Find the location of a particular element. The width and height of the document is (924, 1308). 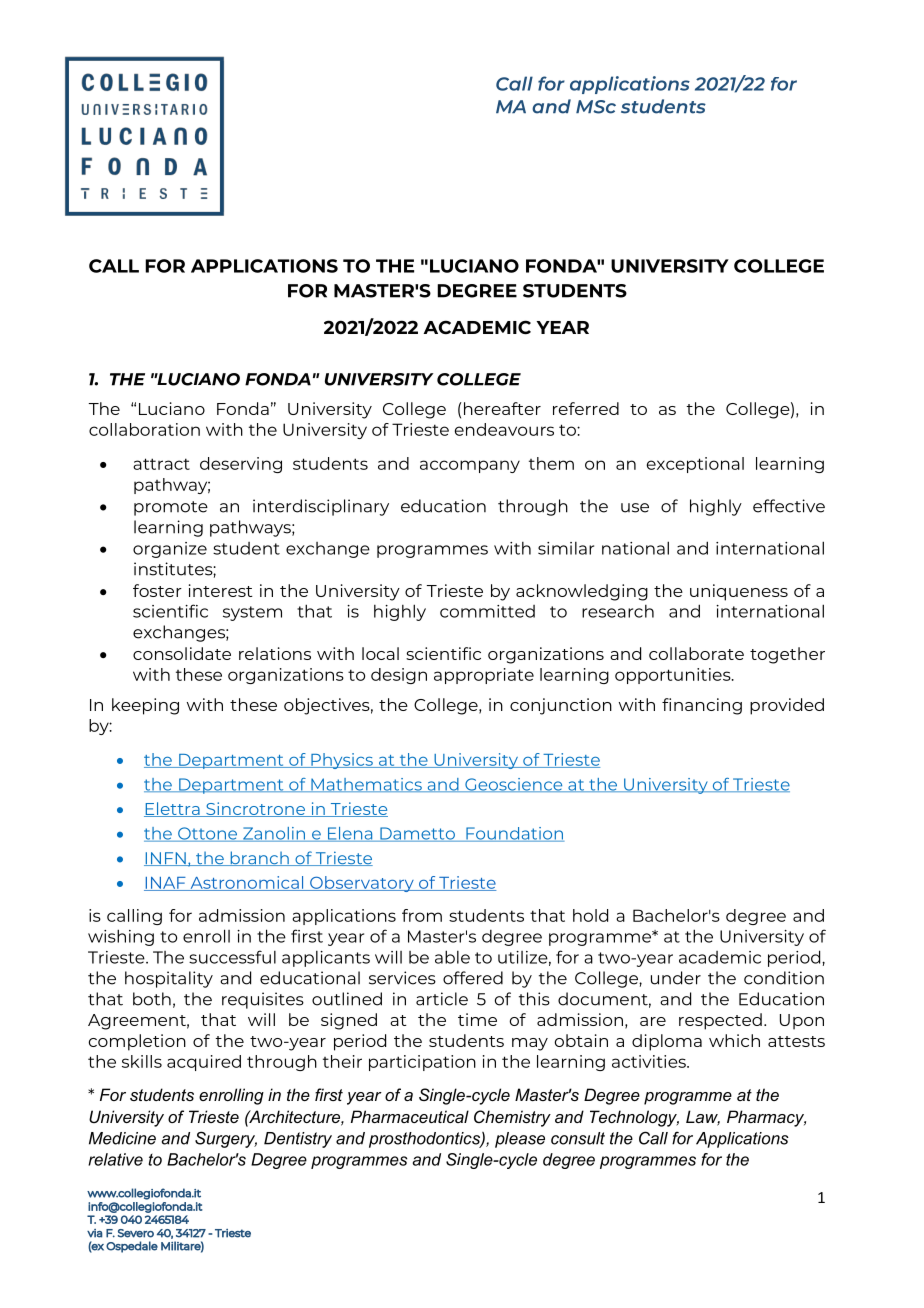

financing is located at coordinates (702, 706).
